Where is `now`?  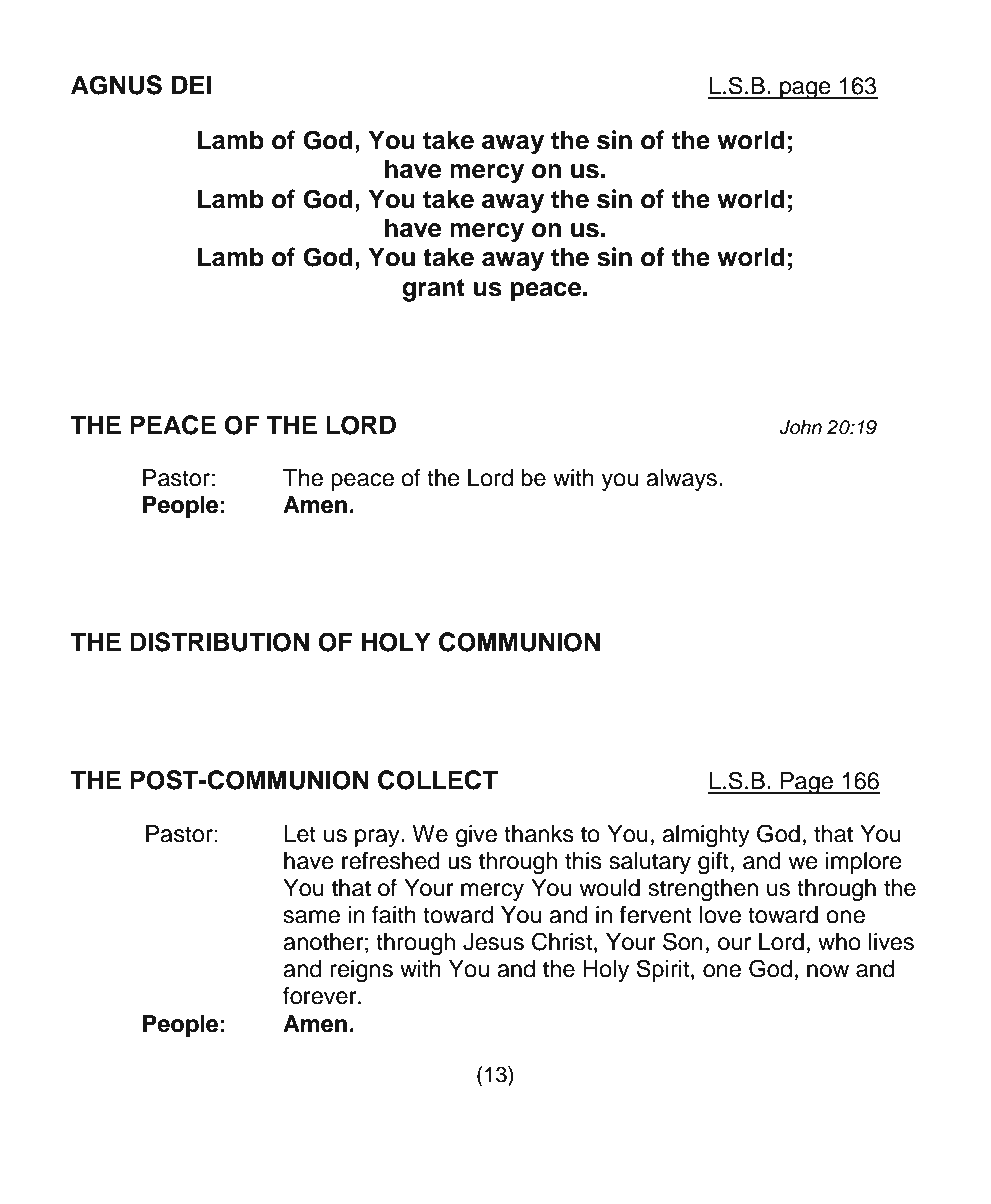 now is located at coordinates (828, 971).
